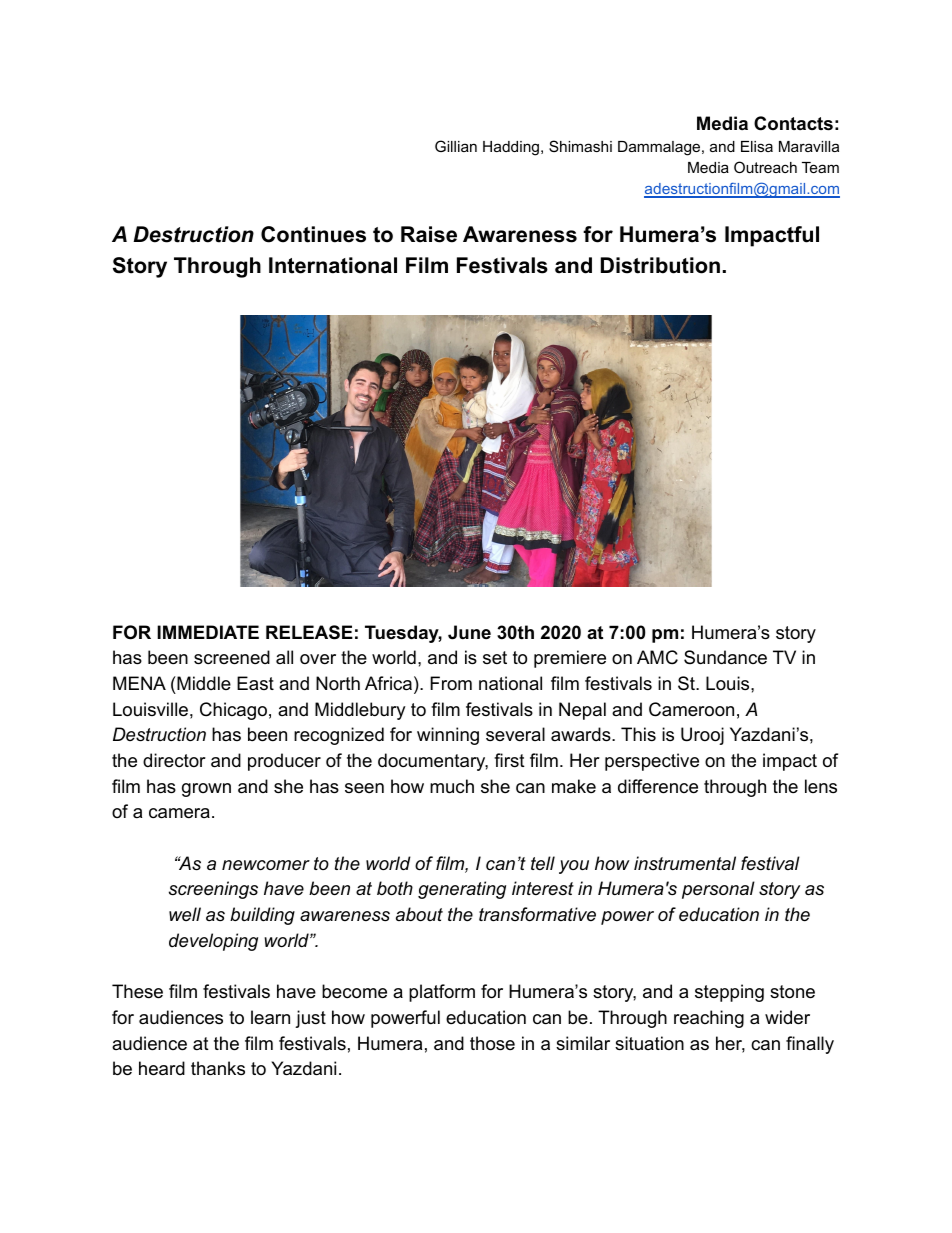 This document has height=1233, width=952. What do you see at coordinates (492, 1043) in the document?
I see `those` at bounding box center [492, 1043].
